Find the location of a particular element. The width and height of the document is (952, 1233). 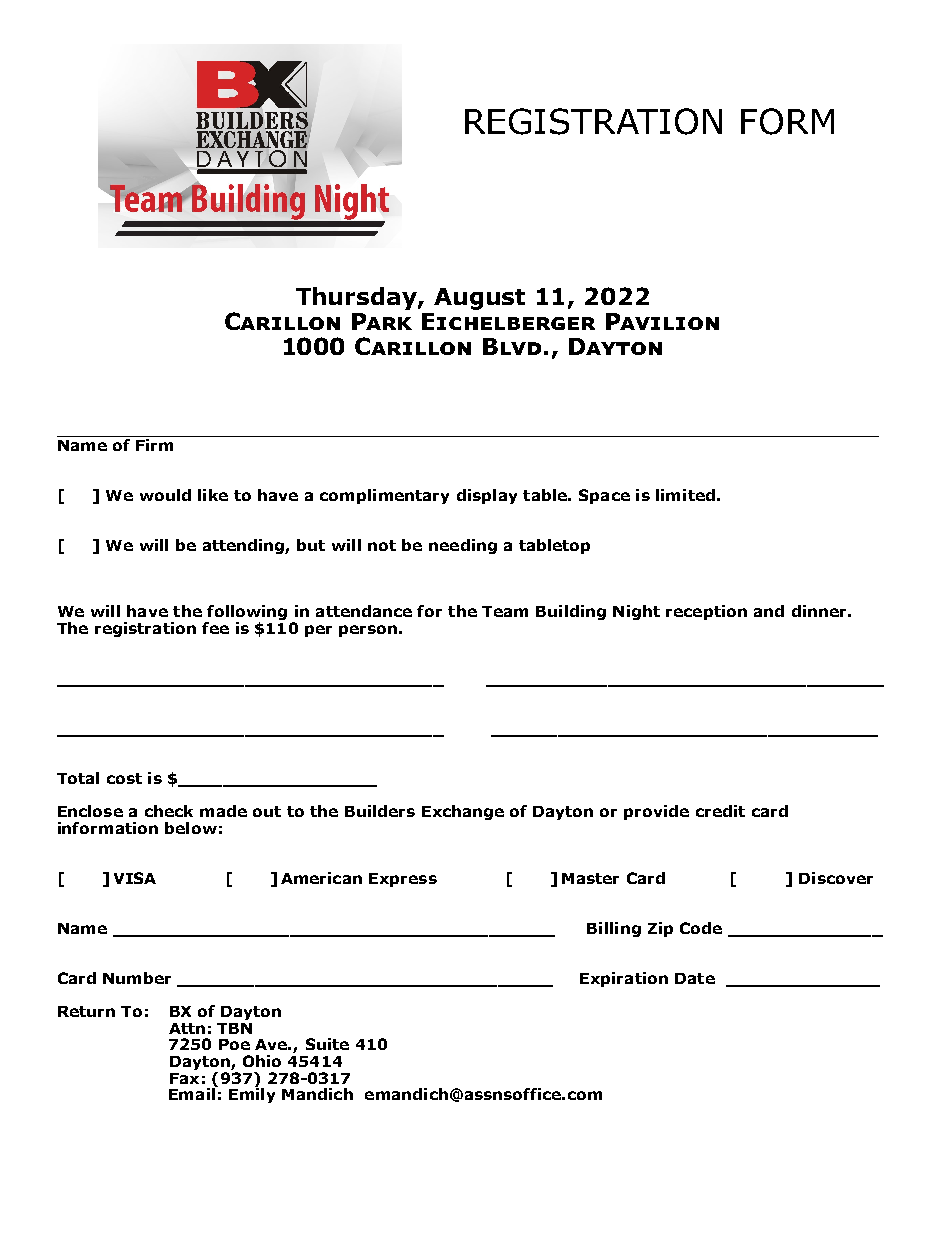

August is located at coordinates (479, 299).
